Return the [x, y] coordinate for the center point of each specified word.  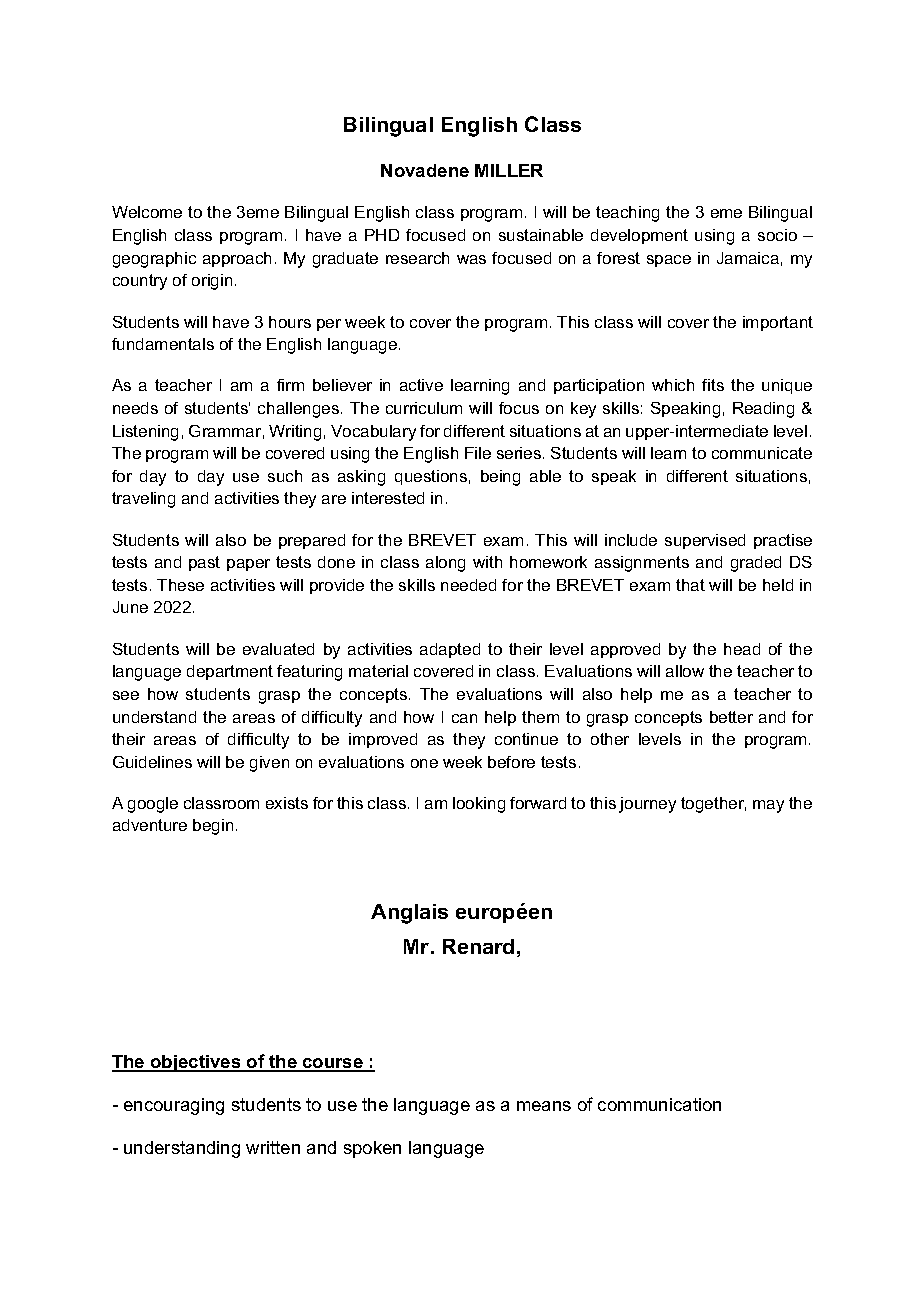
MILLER [509, 170]
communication [659, 1104]
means [544, 1106]
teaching [627, 214]
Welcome [147, 212]
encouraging [174, 1106]
